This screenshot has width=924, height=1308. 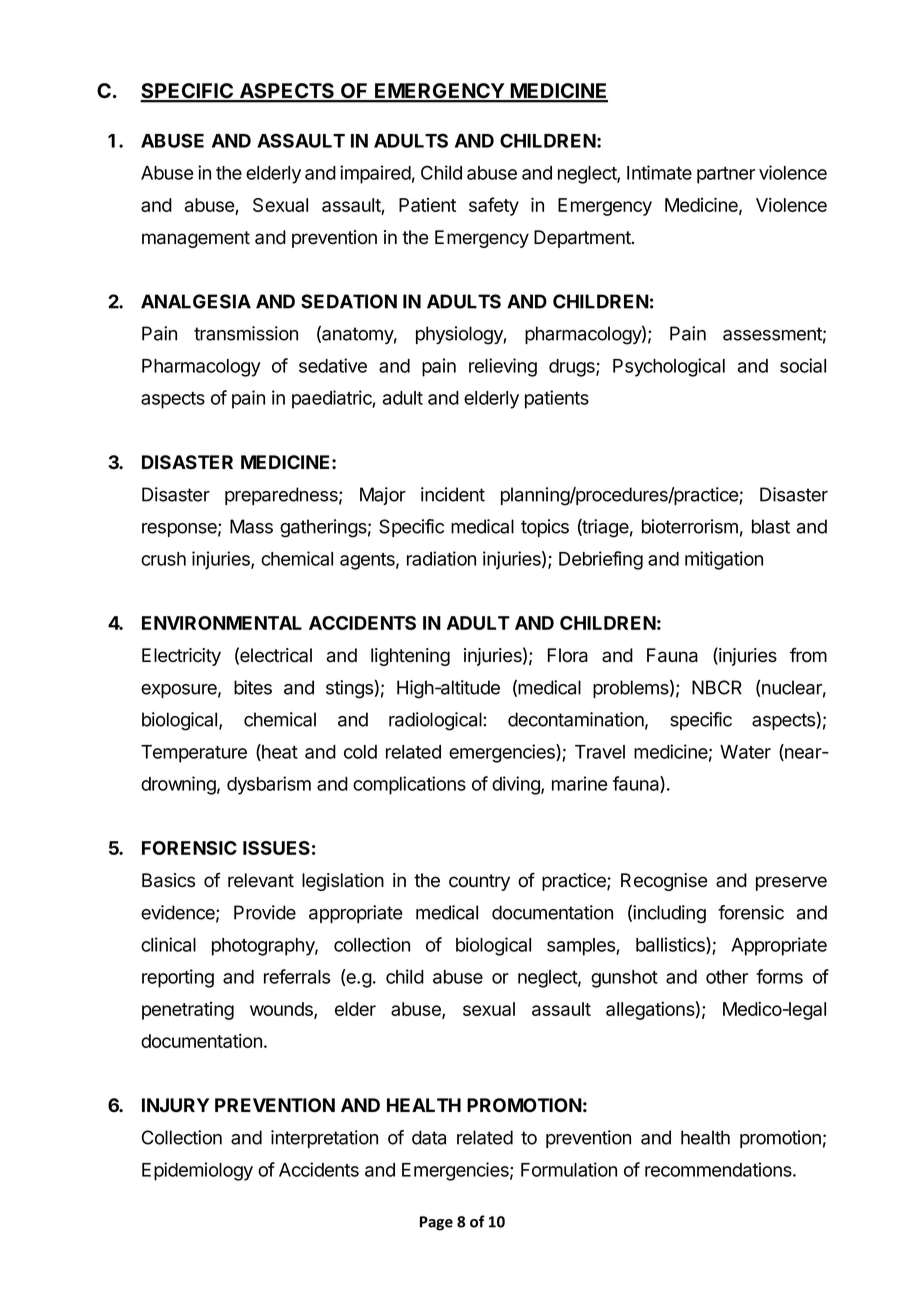 I want to click on radiological, so click(x=436, y=721).
